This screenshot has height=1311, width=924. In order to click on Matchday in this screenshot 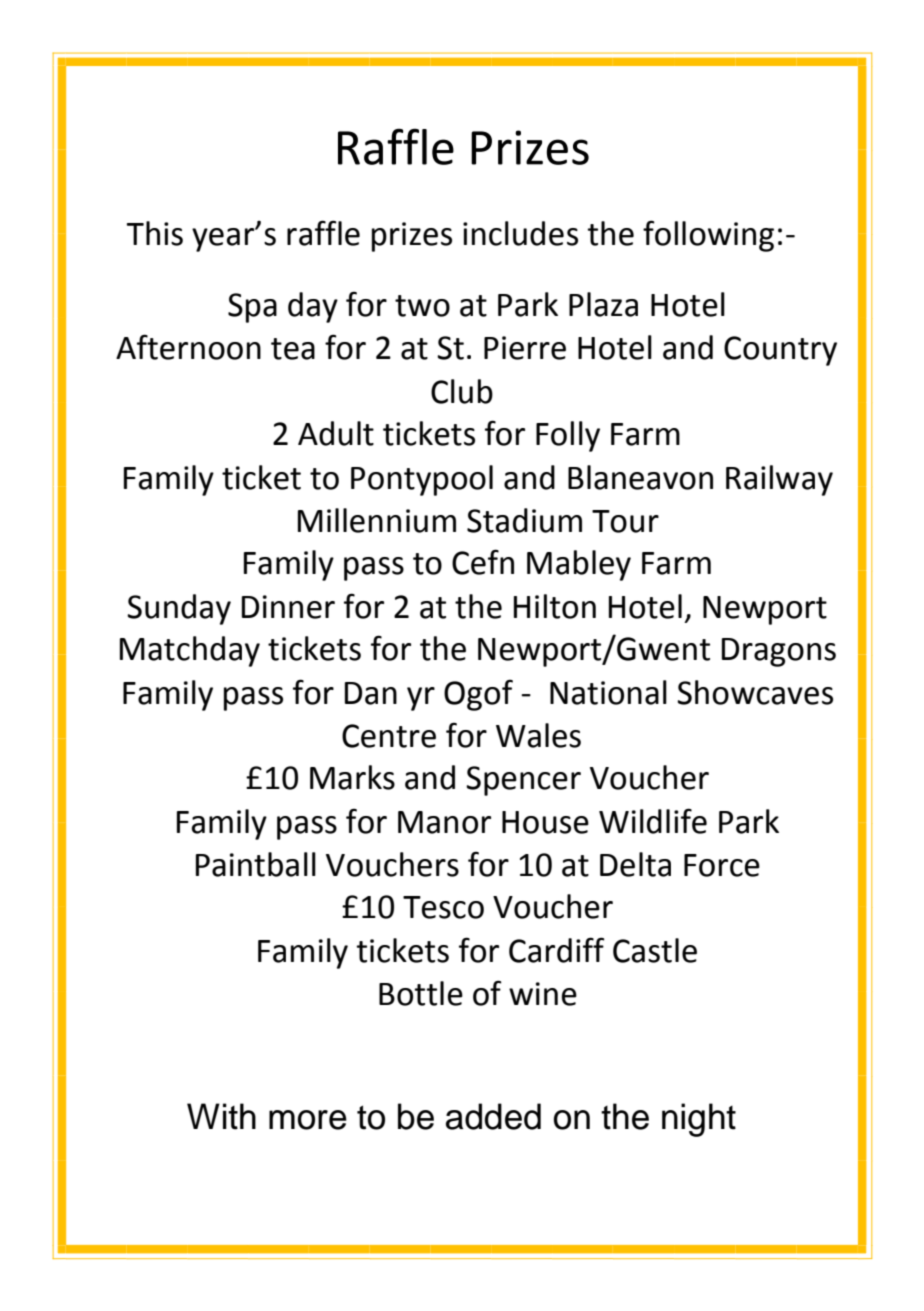, I will do `click(190, 651)`.
